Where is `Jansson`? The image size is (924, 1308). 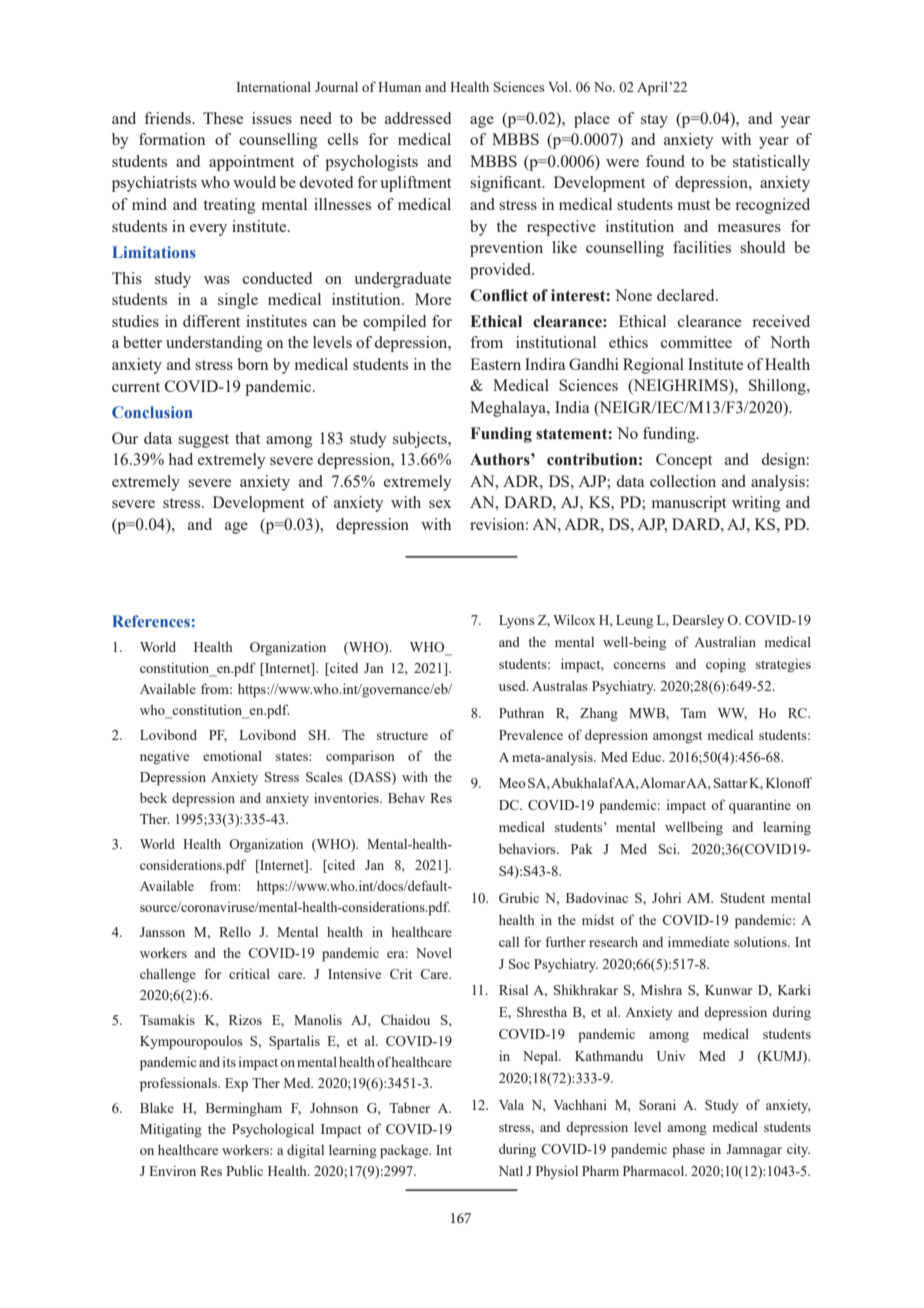 Jansson is located at coordinates (162, 932).
